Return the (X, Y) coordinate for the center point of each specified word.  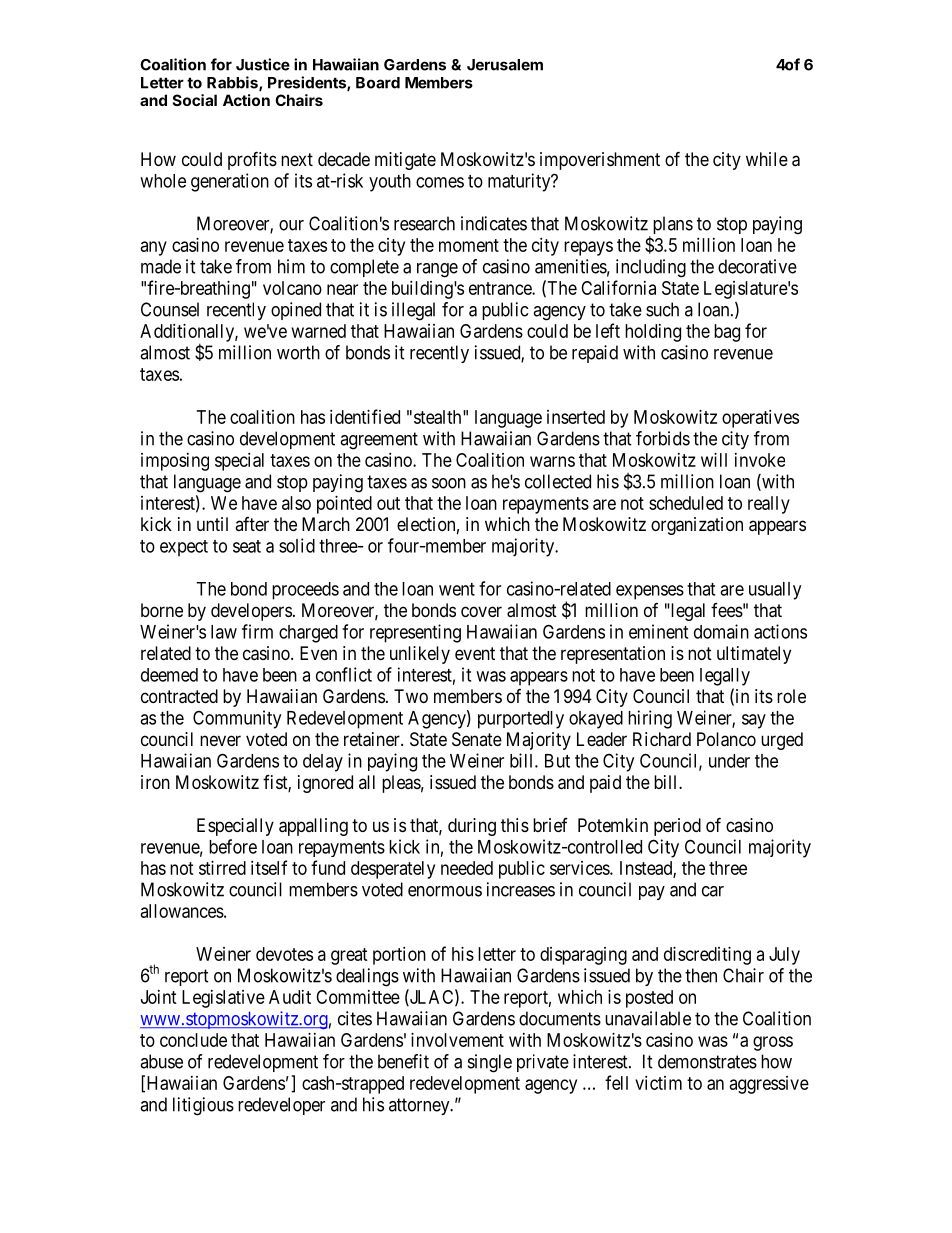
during (472, 827)
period (677, 827)
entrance (501, 288)
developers (251, 612)
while (767, 159)
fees (727, 610)
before (233, 846)
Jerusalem (505, 65)
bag (727, 333)
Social (195, 100)
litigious (203, 1106)
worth (298, 352)
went (457, 589)
